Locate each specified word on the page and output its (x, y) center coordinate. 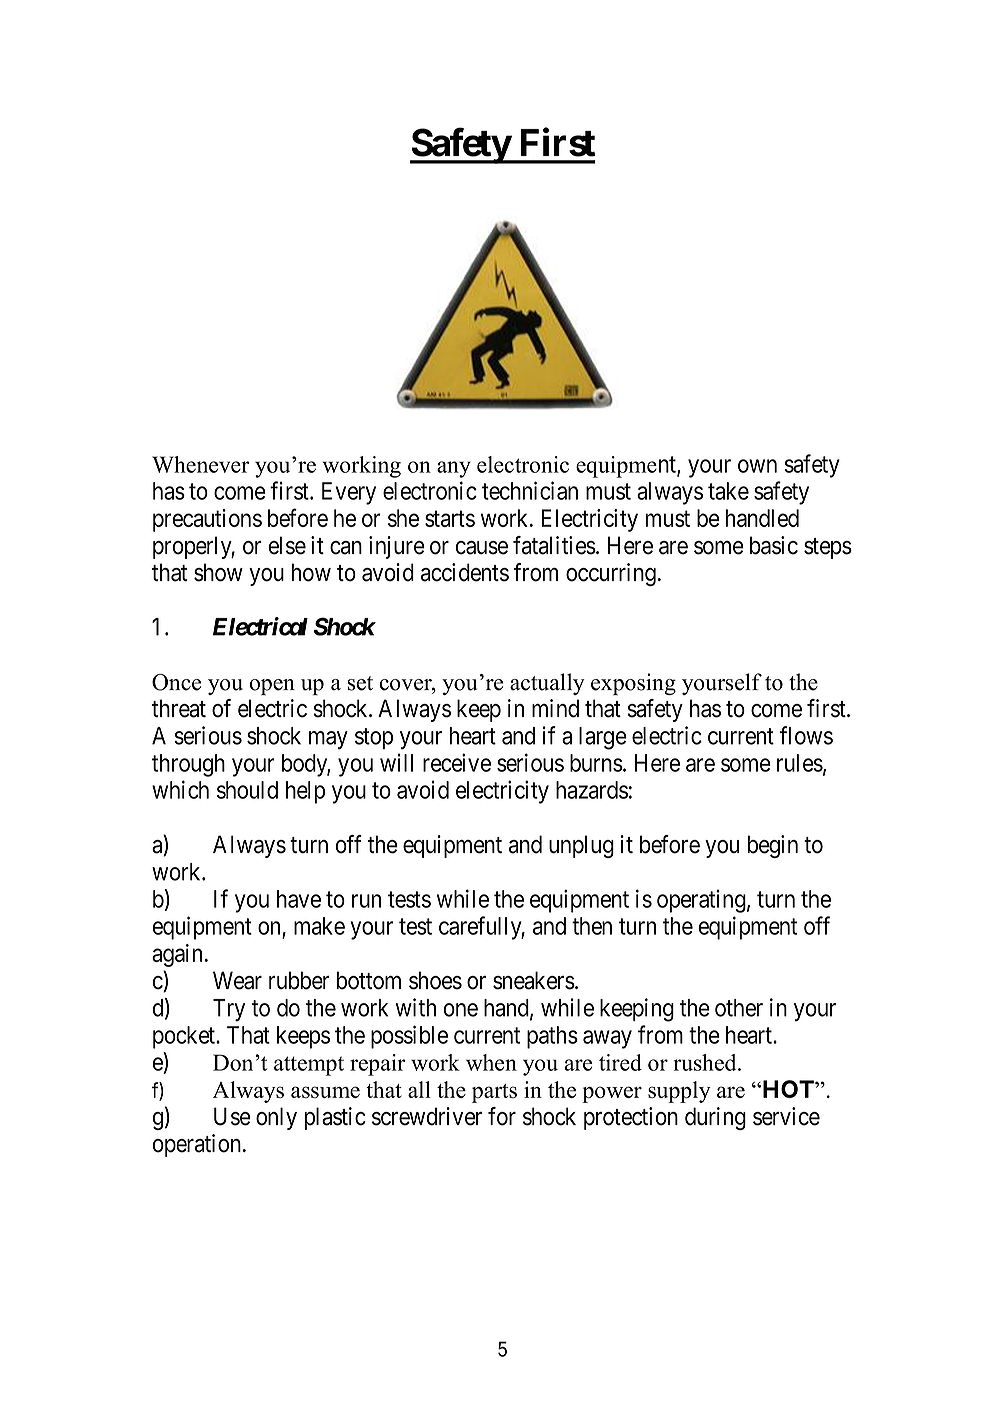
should (247, 790)
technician (530, 490)
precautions (207, 520)
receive (457, 762)
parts (494, 1093)
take (728, 491)
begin (773, 846)
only (276, 1118)
